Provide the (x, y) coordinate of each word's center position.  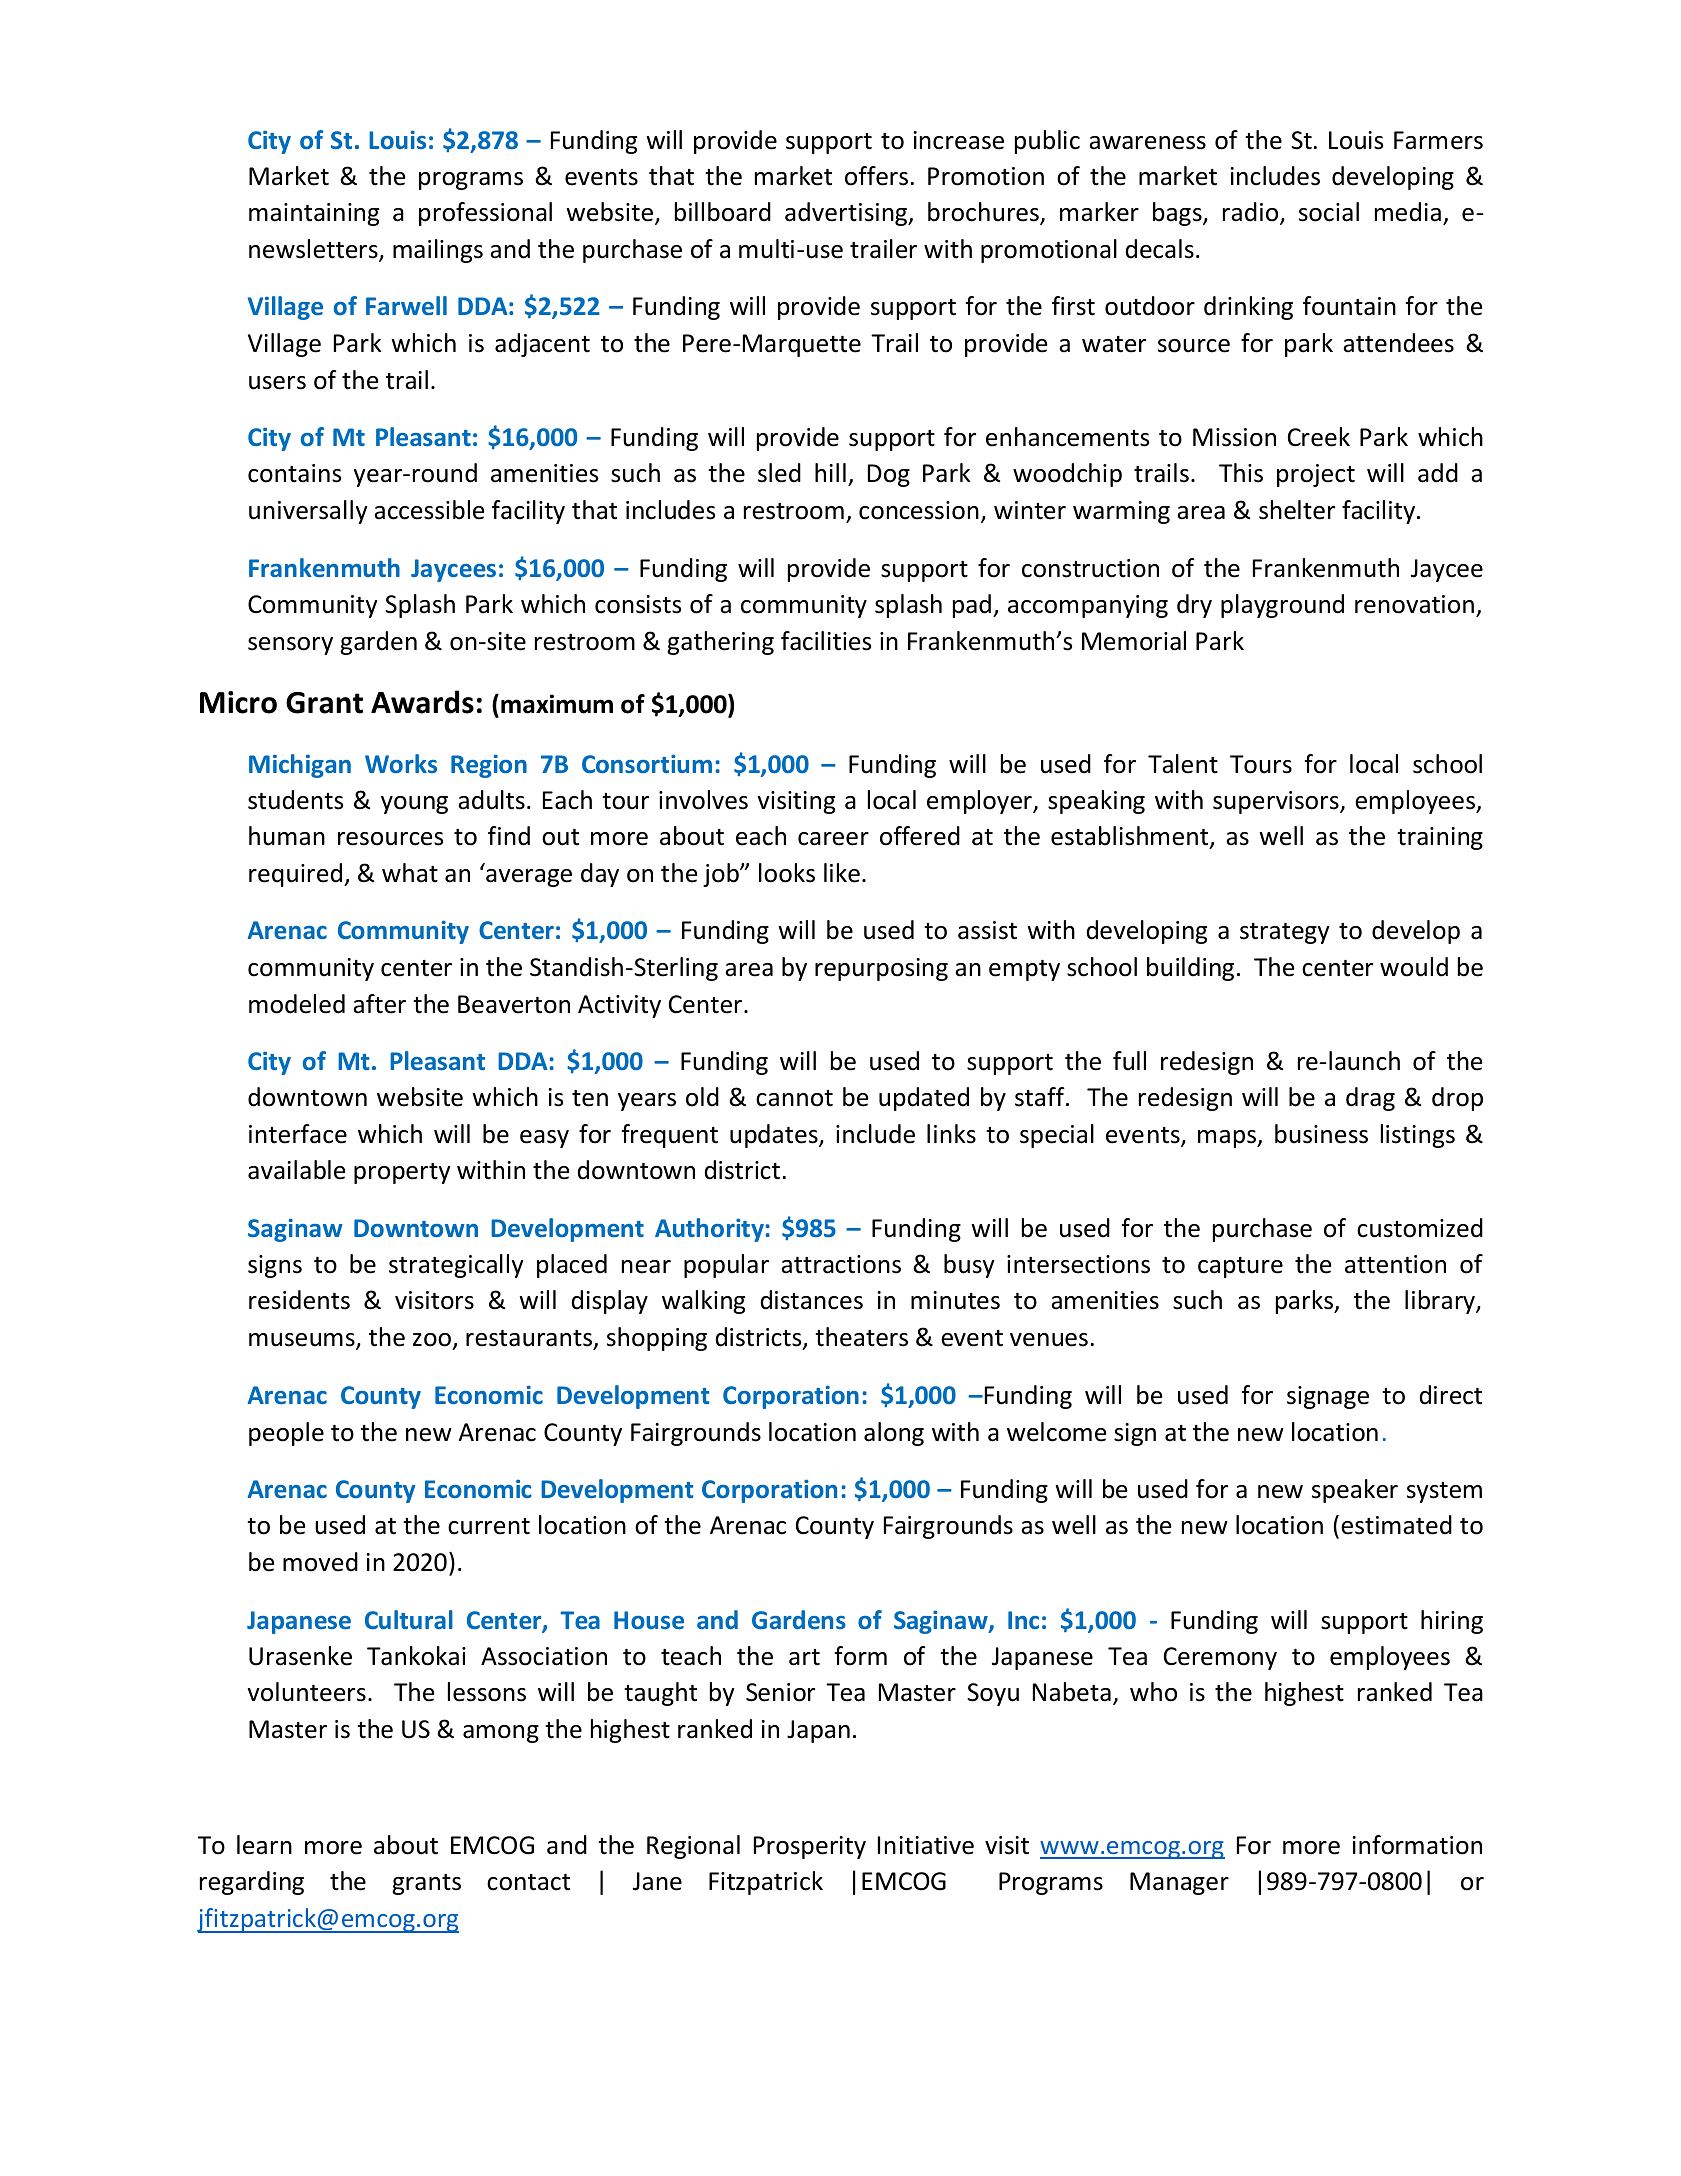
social (1329, 212)
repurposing (881, 969)
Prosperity (810, 1847)
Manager (1179, 1883)
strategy (1285, 933)
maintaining (314, 214)
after (379, 1004)
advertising (847, 214)
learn (264, 1845)
